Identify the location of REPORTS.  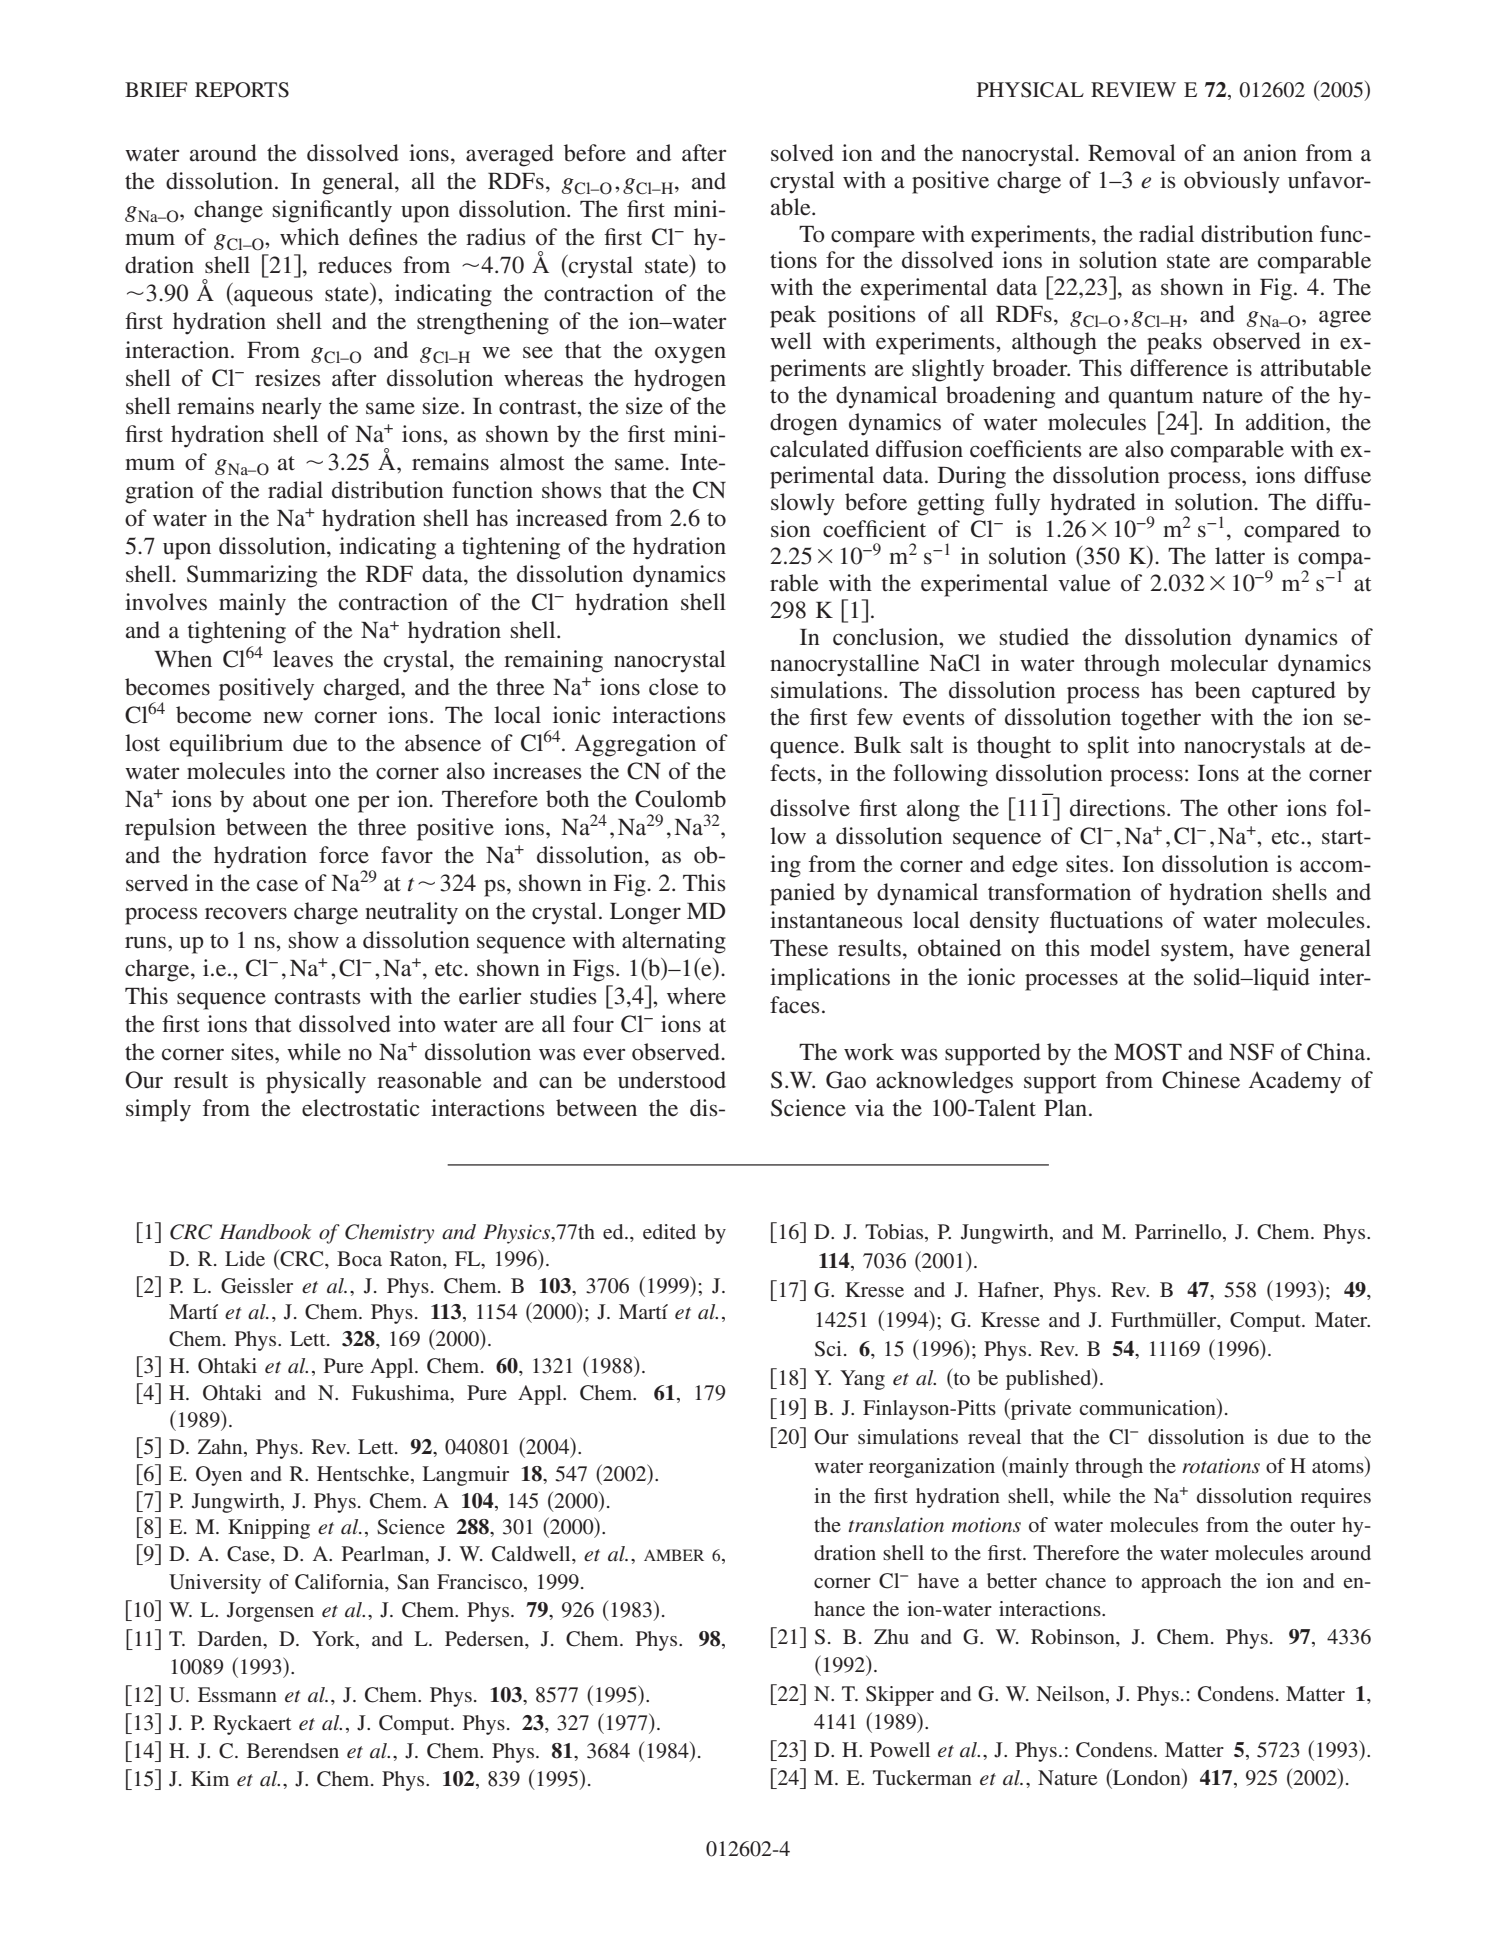
(242, 90).
